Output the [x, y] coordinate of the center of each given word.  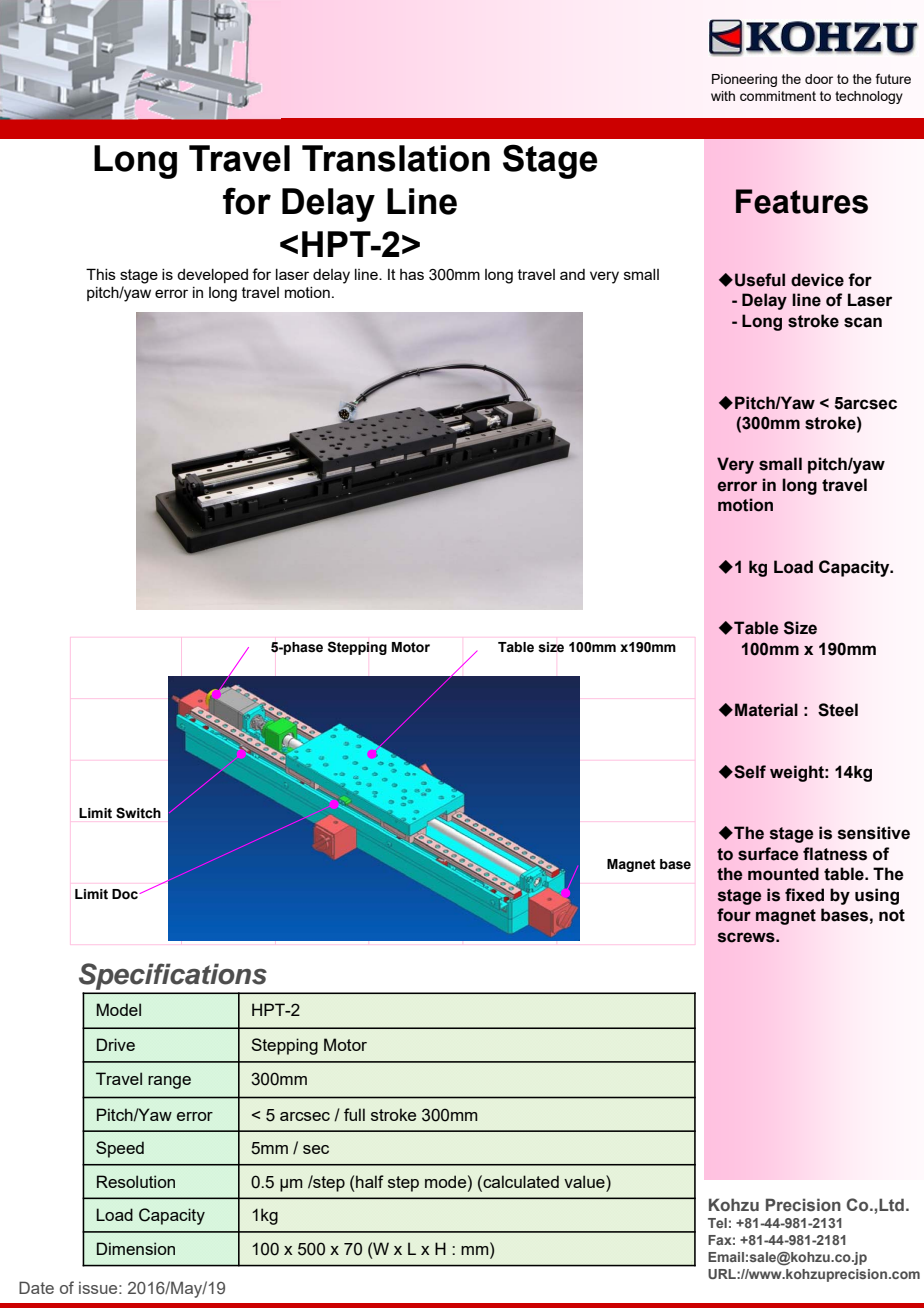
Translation [396, 158]
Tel [717, 1223]
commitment [778, 96]
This [101, 274]
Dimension [136, 1248]
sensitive [873, 833]
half [370, 1181]
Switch [138, 813]
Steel [838, 710]
